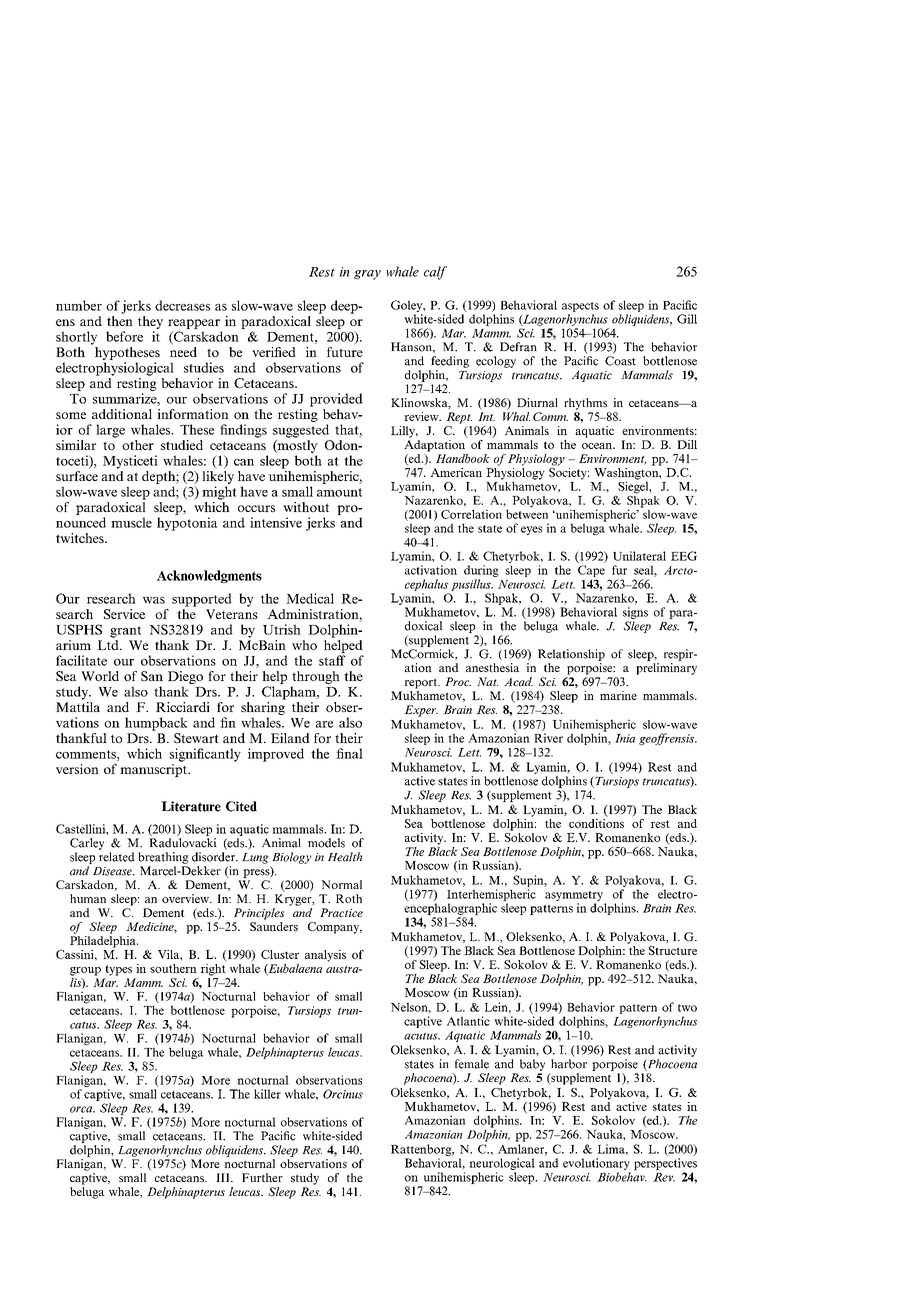  What do you see at coordinates (156, 724) in the document?
I see `humpback` at bounding box center [156, 724].
